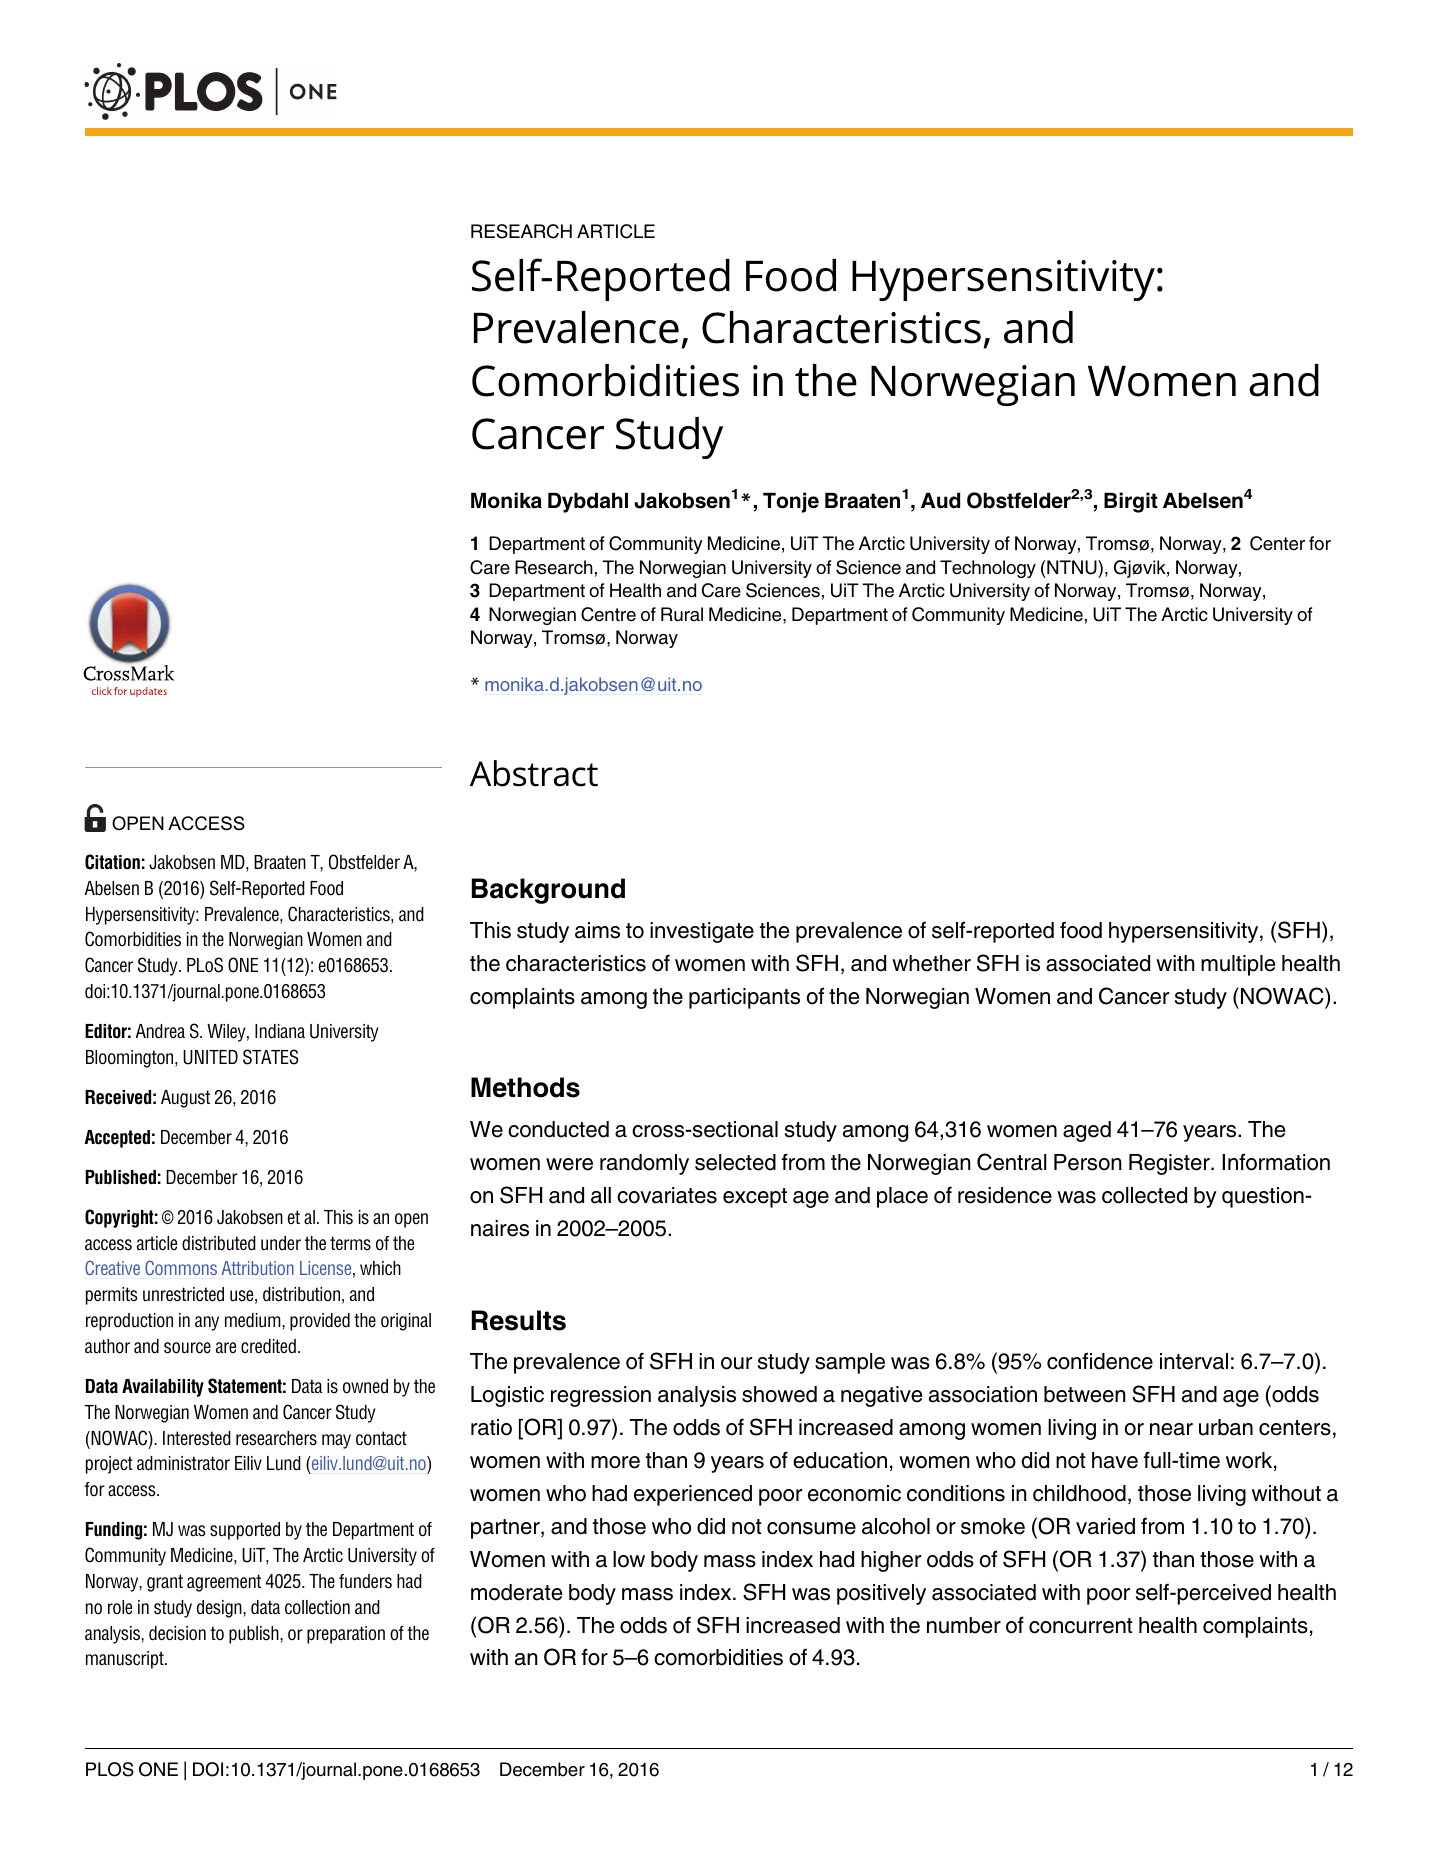 This screenshot has width=1438, height=1861. What do you see at coordinates (1087, 1131) in the screenshot?
I see `aged` at bounding box center [1087, 1131].
